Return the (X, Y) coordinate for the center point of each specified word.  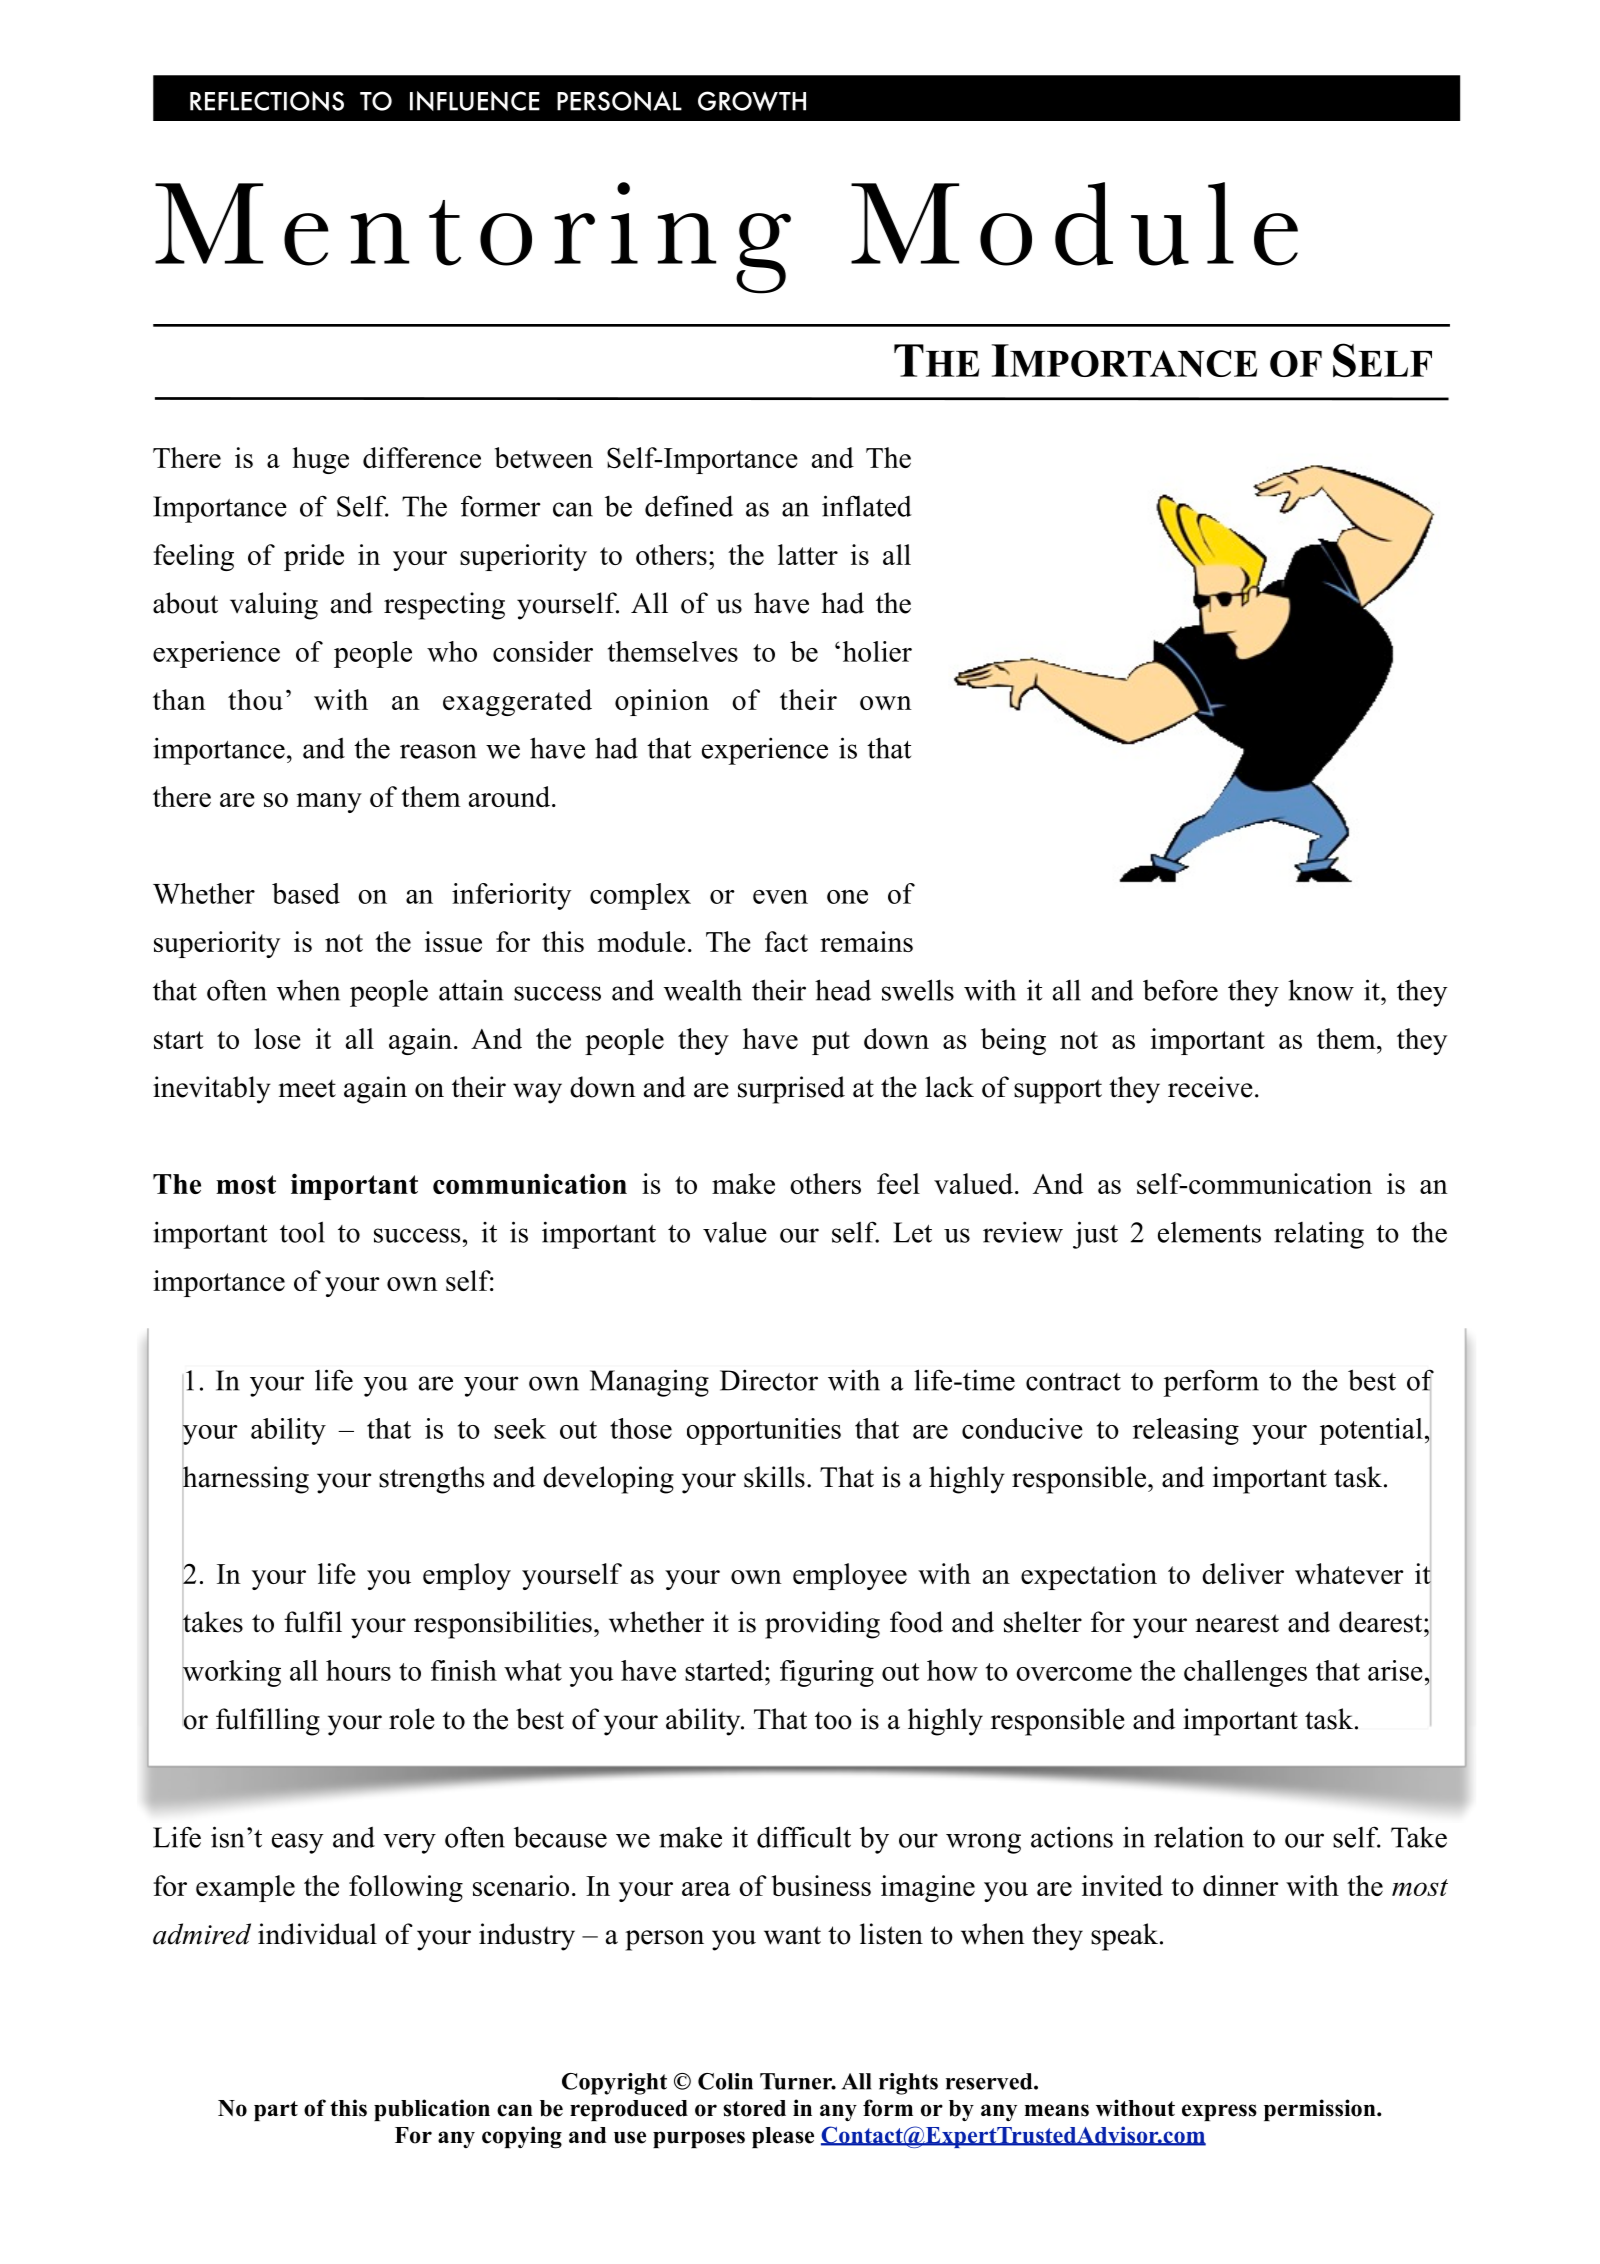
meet (307, 1089)
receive (1210, 1087)
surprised (791, 1090)
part (276, 2111)
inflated (867, 506)
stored (754, 2108)
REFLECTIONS (267, 101)
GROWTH (752, 101)
